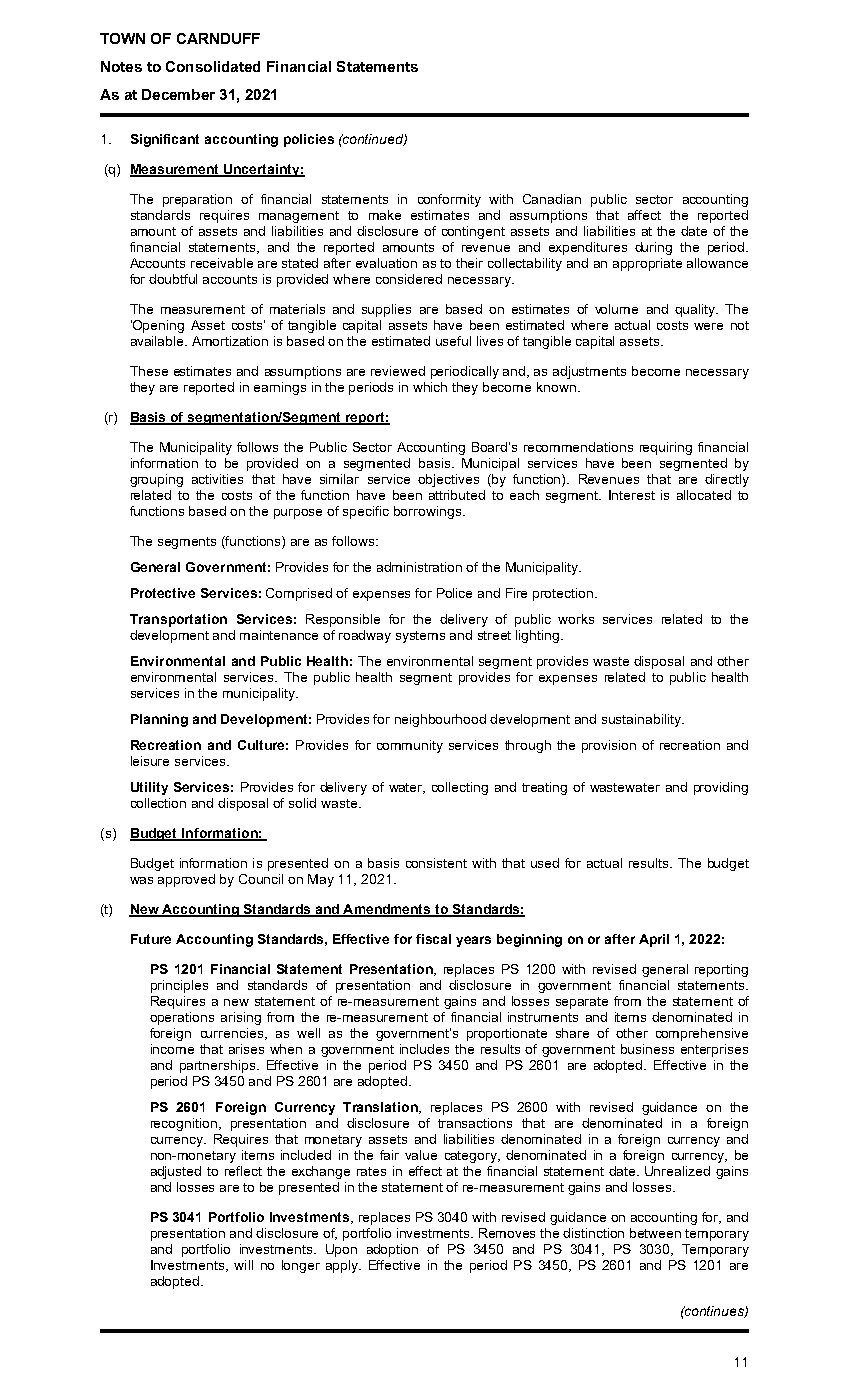 The width and height of the page is (849, 1400). Describe the element at coordinates (230, 341) in the page. I see `Amortization` at that location.
